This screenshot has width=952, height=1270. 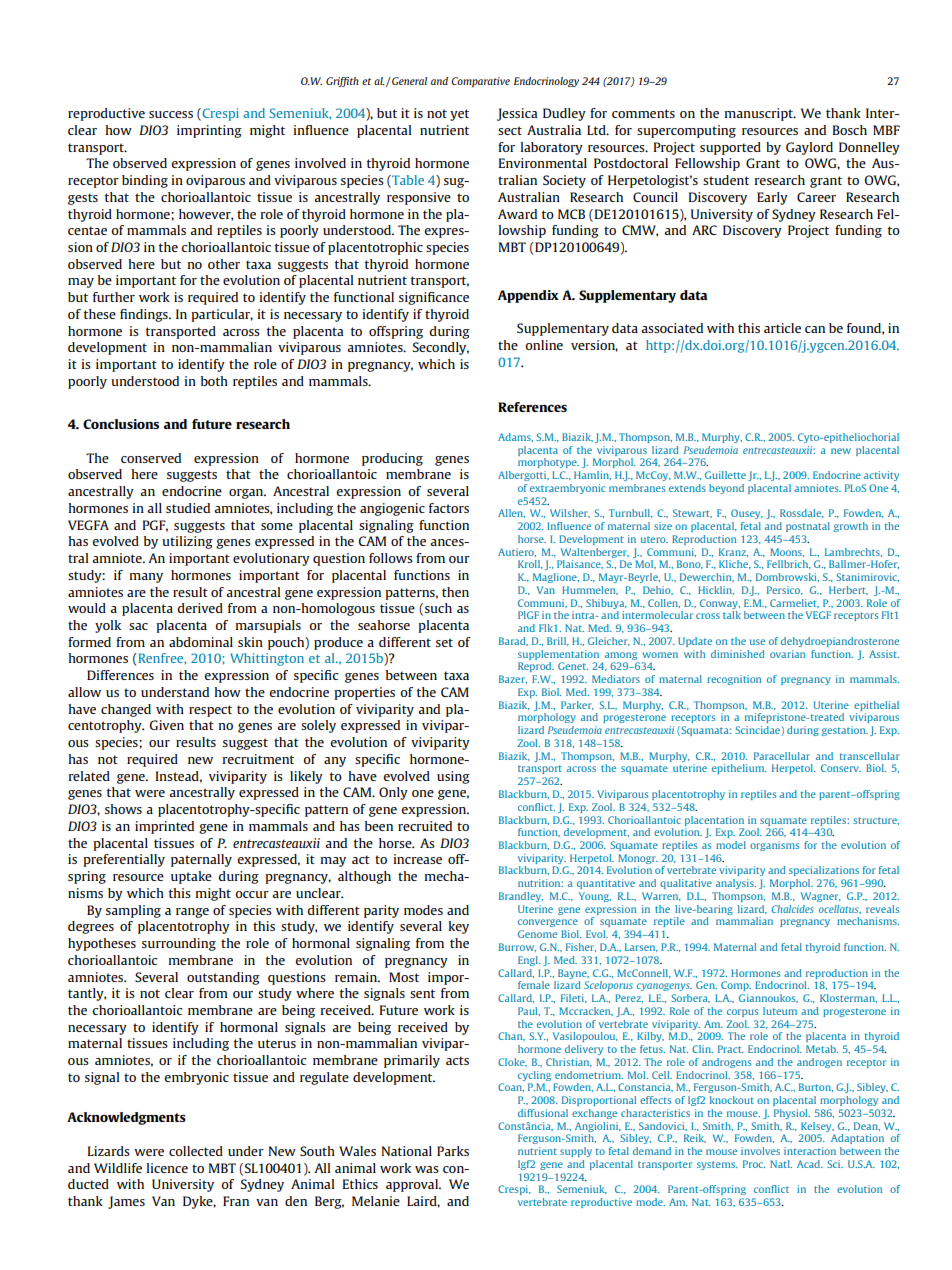 I want to click on Parks, so click(x=453, y=1151).
